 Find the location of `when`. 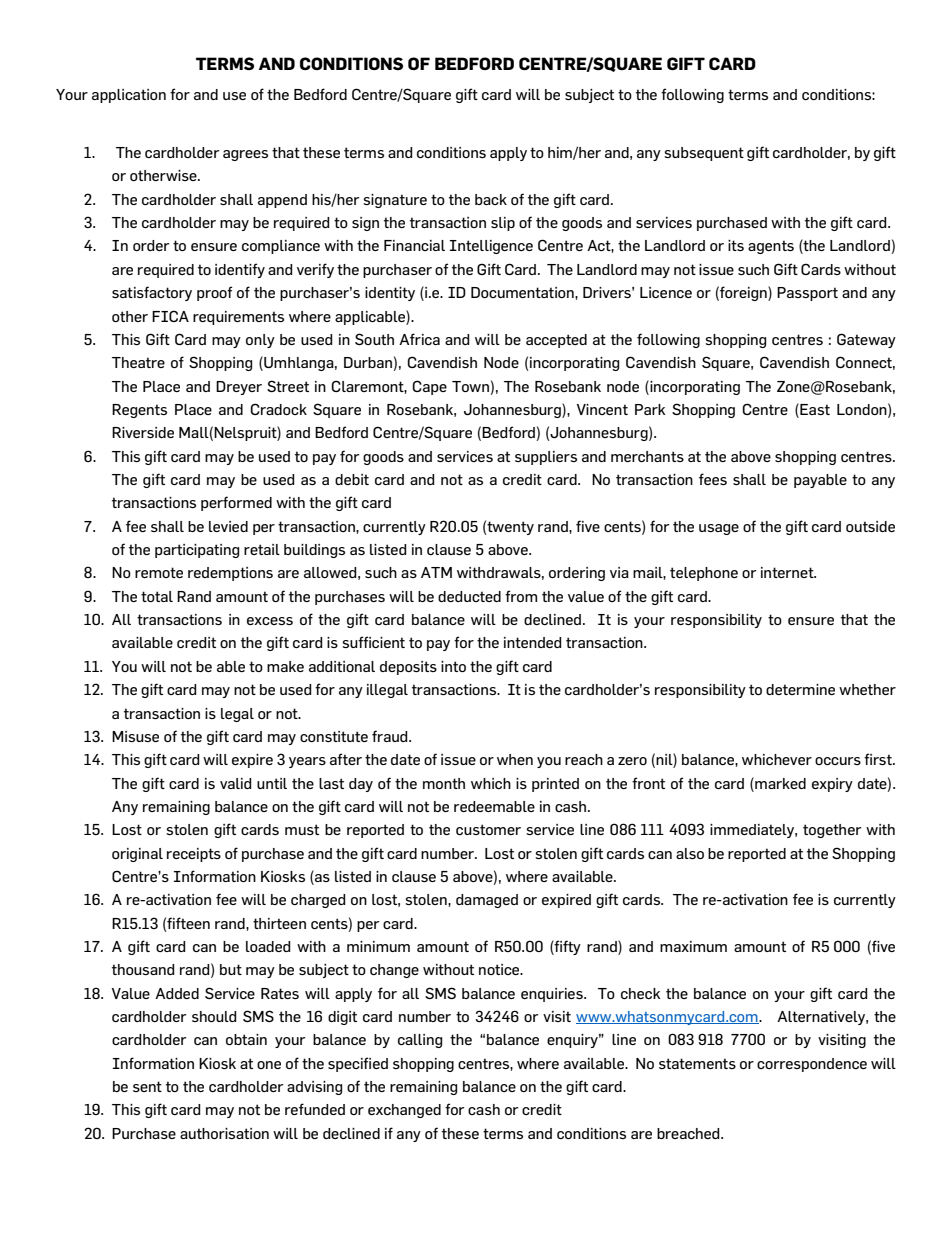

when is located at coordinates (515, 759).
